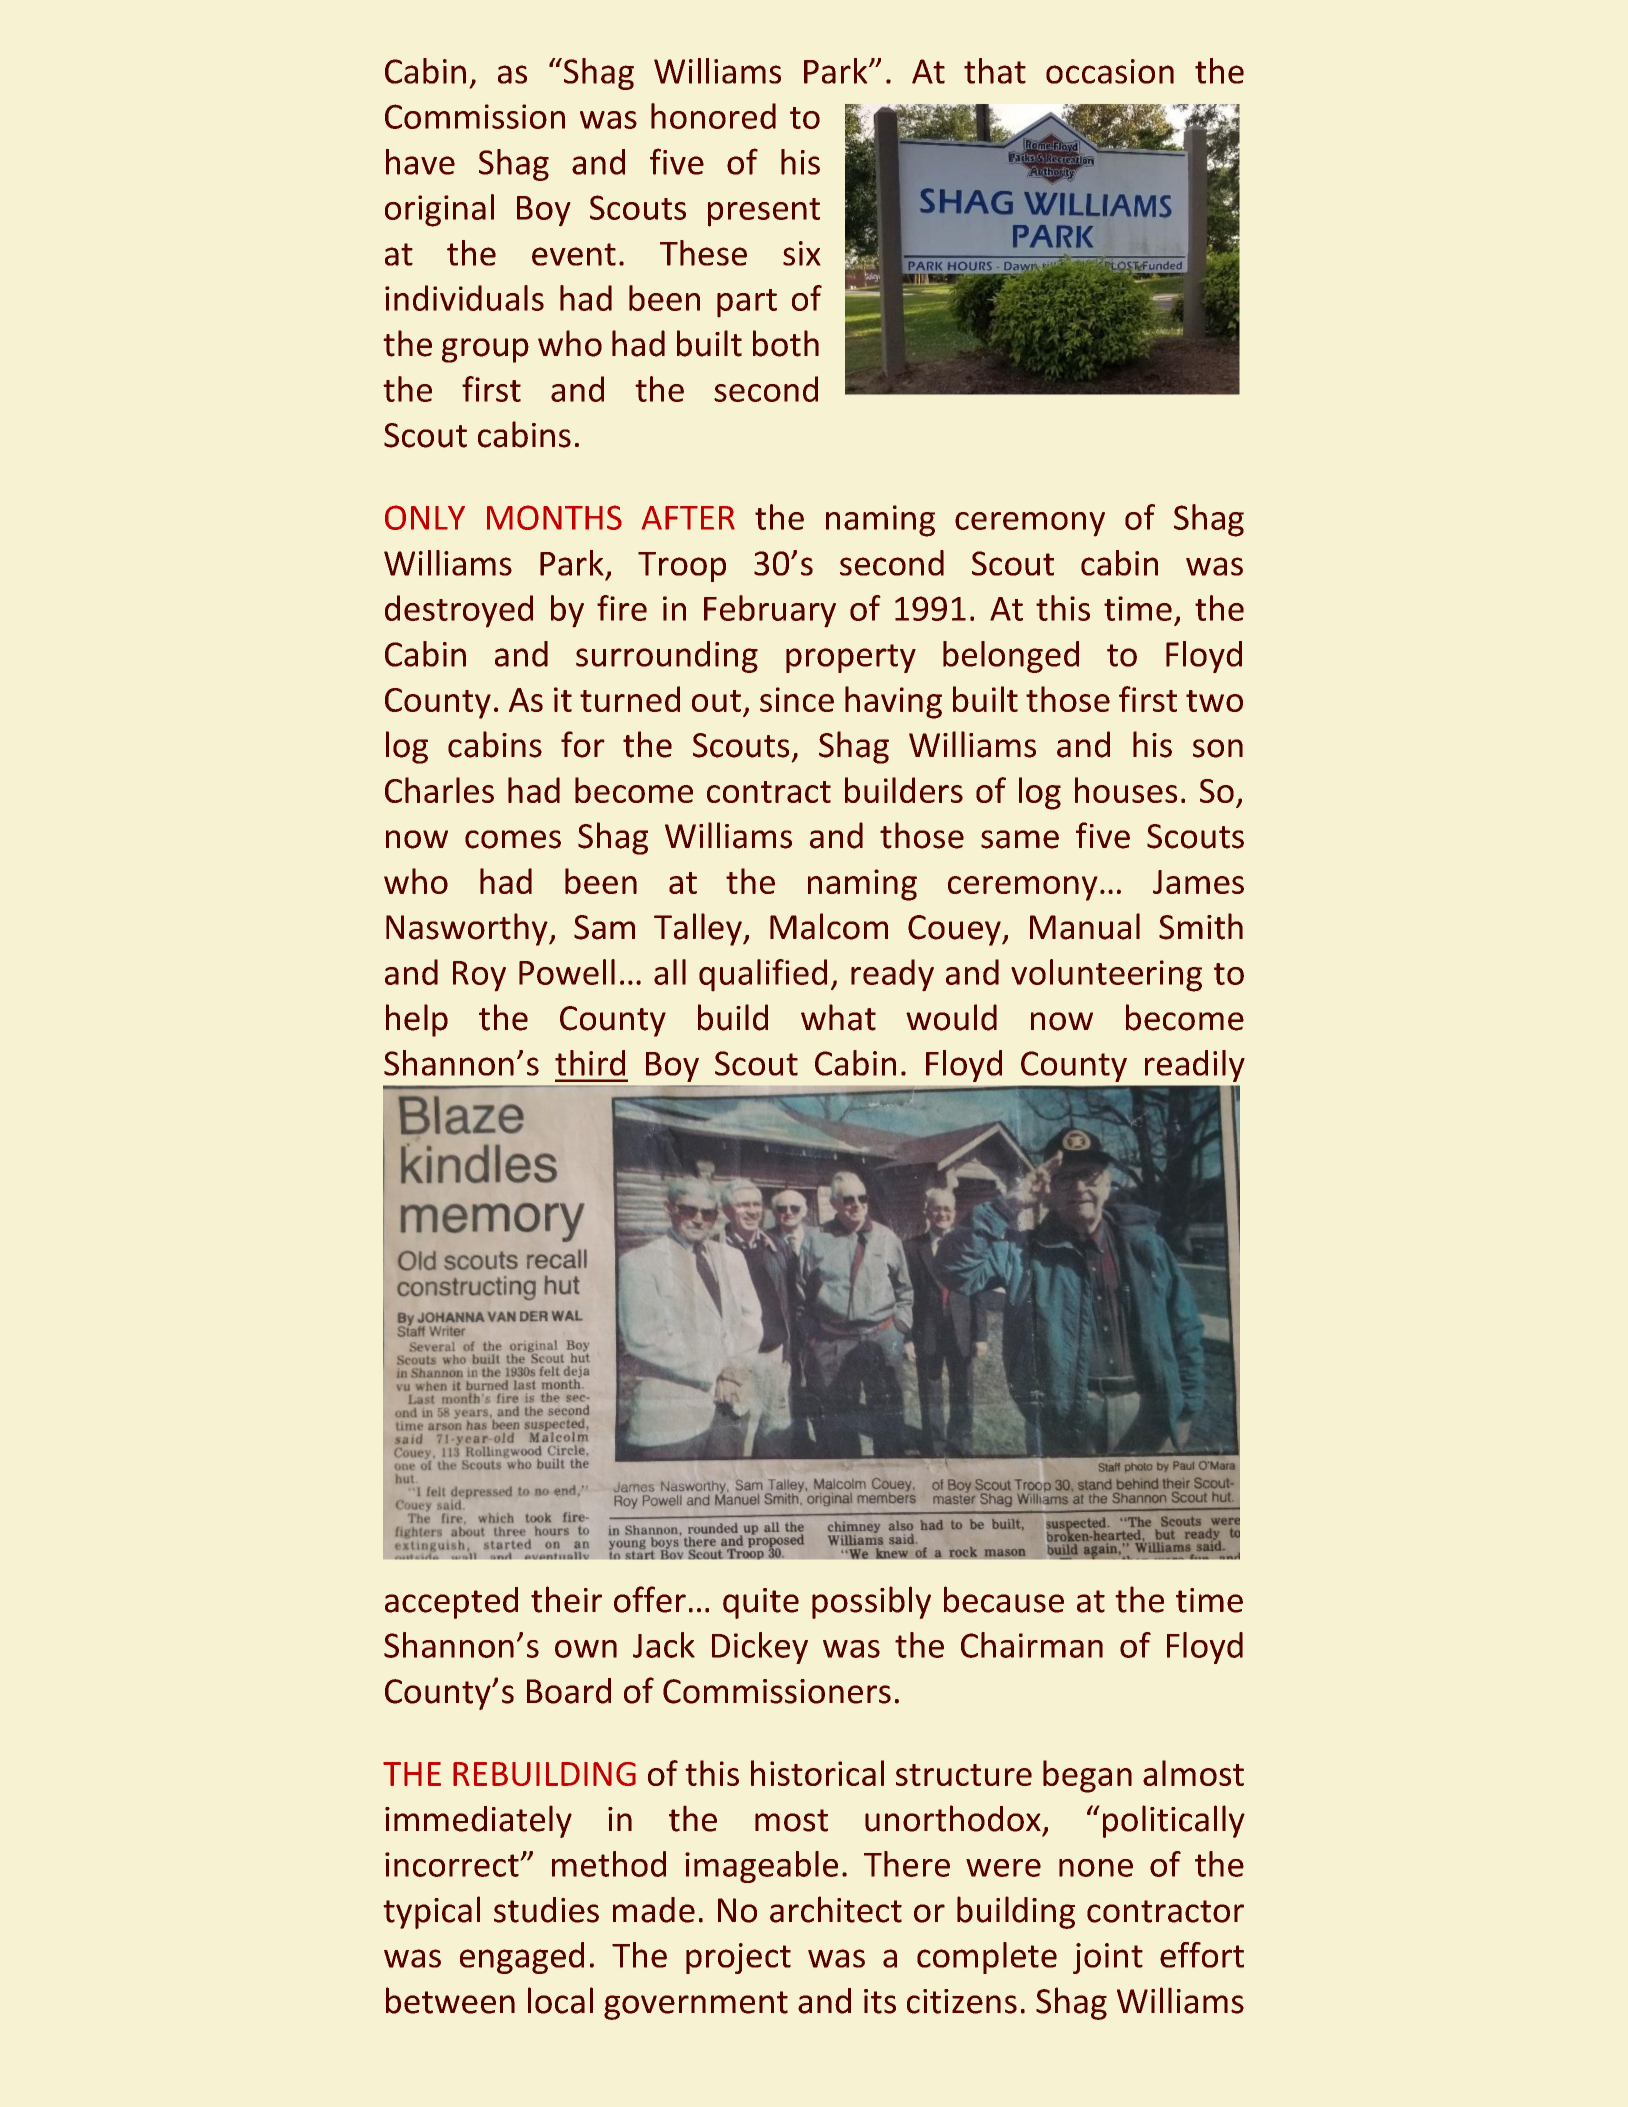  What do you see at coordinates (1011, 657) in the image?
I see `belonged` at bounding box center [1011, 657].
